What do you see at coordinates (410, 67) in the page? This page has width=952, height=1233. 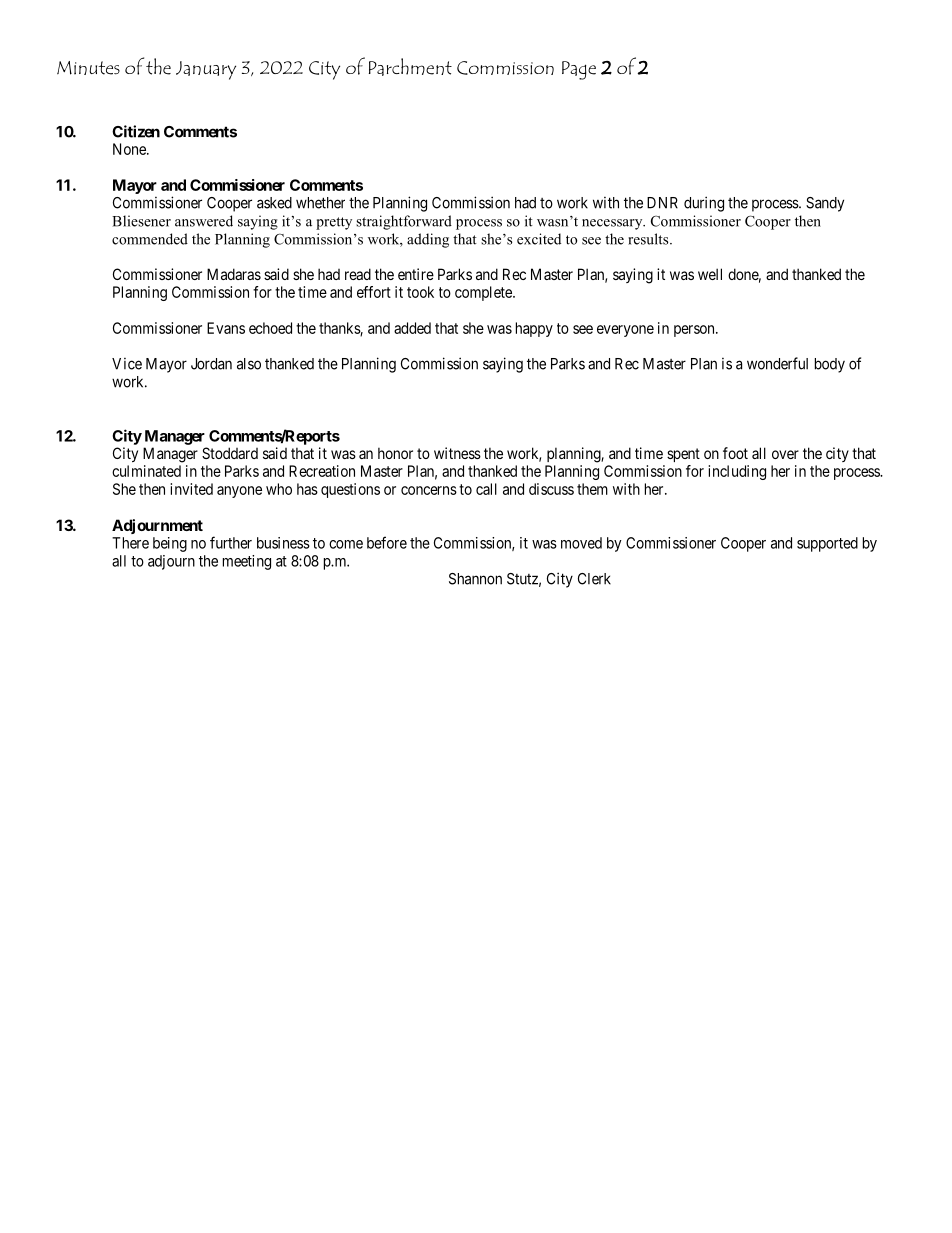 I see `Parchment` at bounding box center [410, 67].
